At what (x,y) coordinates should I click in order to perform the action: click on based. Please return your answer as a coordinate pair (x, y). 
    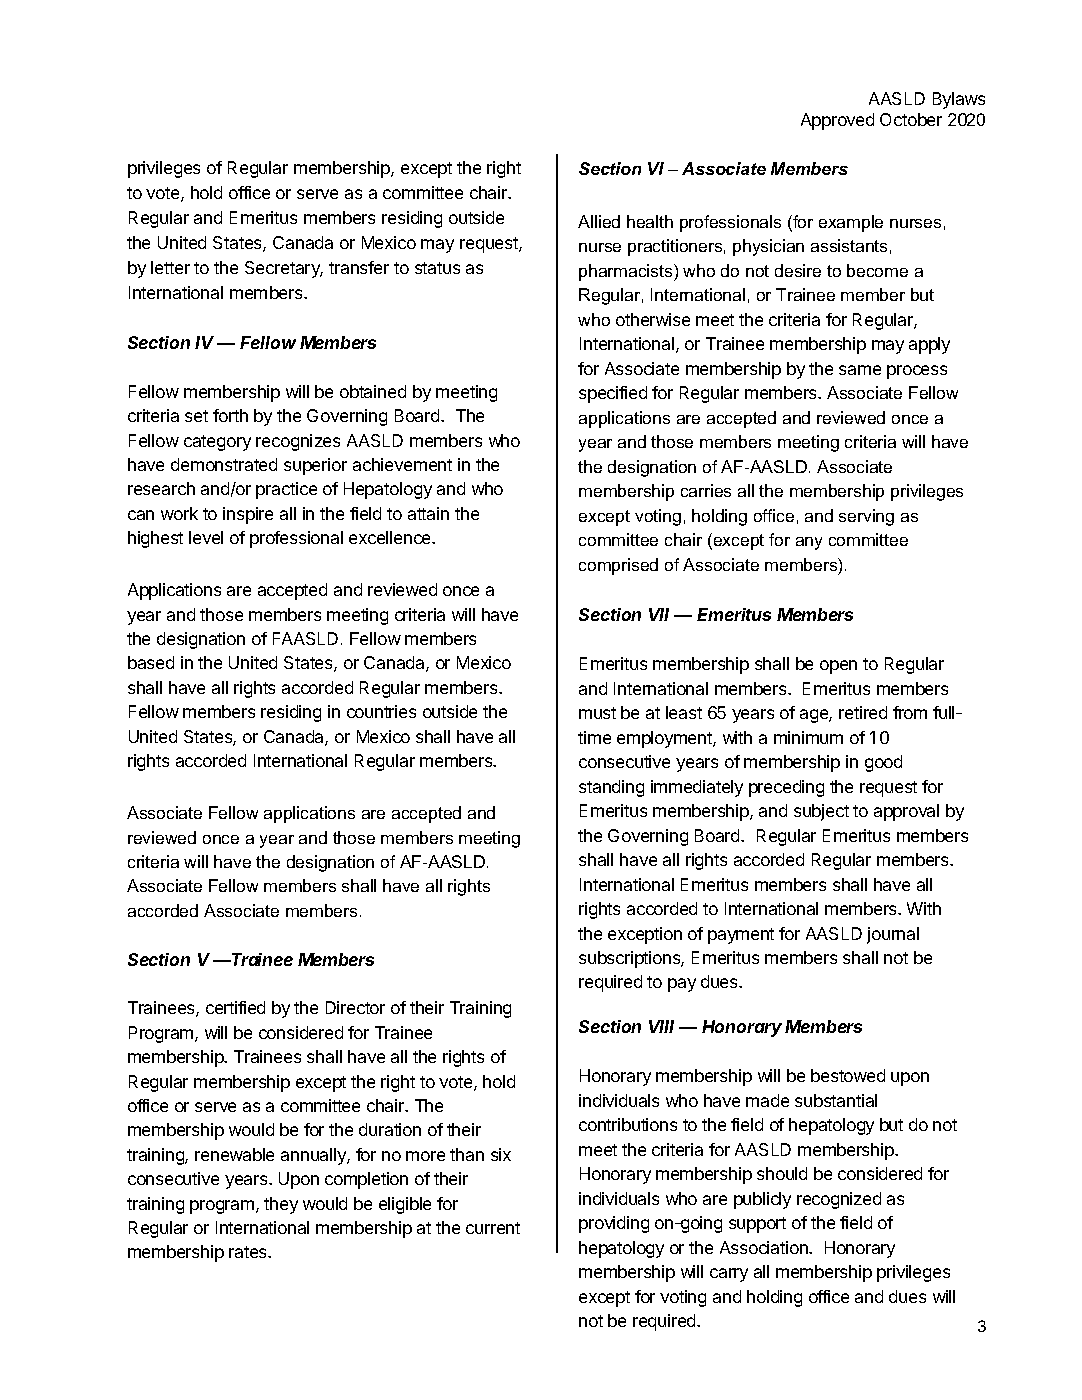
    Looking at the image, I should click on (151, 662).
